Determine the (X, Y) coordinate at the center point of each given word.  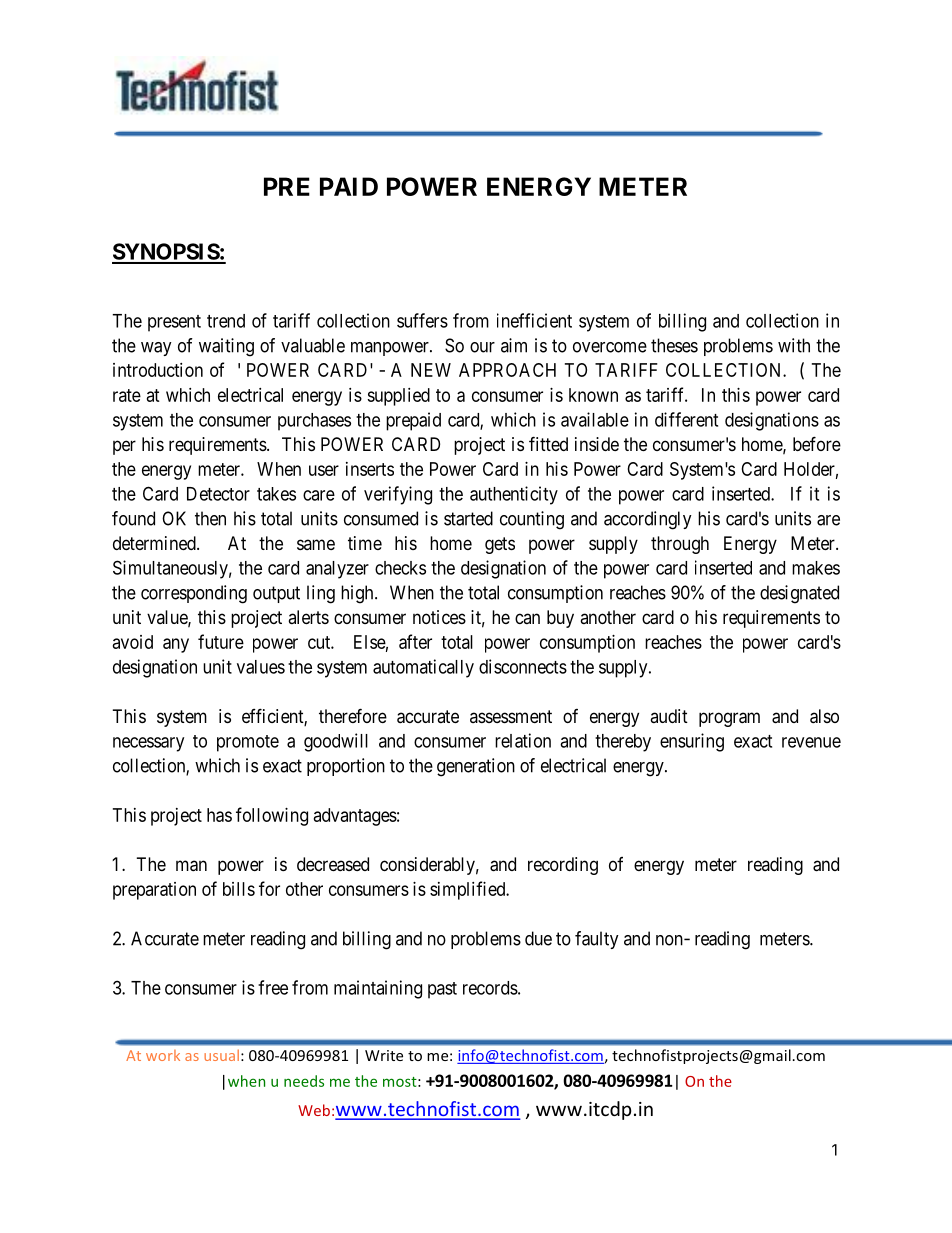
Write (384, 1055)
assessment (511, 716)
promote (248, 743)
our (482, 347)
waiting (226, 347)
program (729, 719)
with (794, 345)
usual (221, 1055)
